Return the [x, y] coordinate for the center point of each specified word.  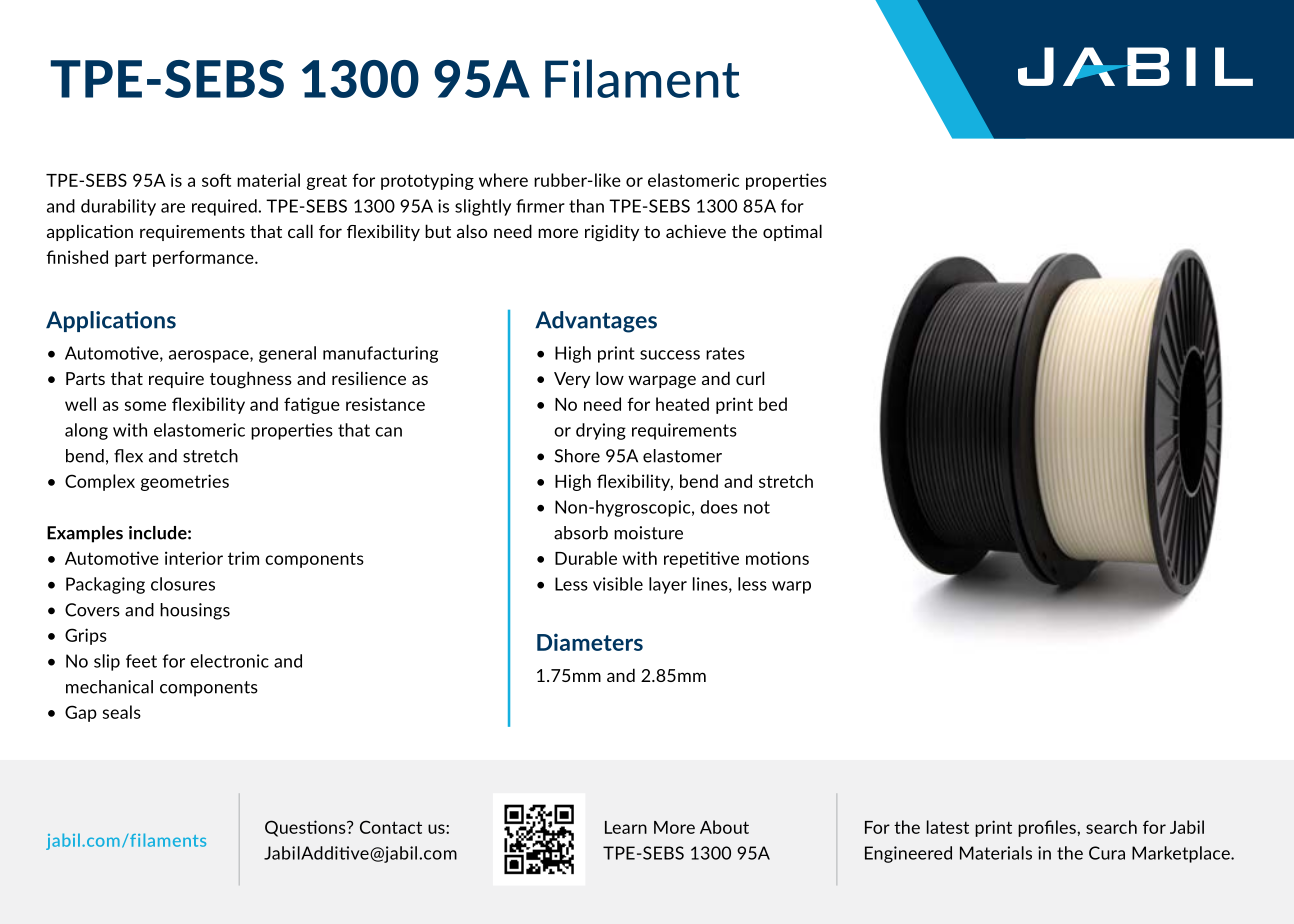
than [586, 206]
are [173, 208]
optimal [792, 232]
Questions [306, 828]
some [145, 406]
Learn [626, 827]
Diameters [590, 642]
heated [682, 404]
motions [777, 558]
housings [195, 611]
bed [773, 404]
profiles [1048, 828]
